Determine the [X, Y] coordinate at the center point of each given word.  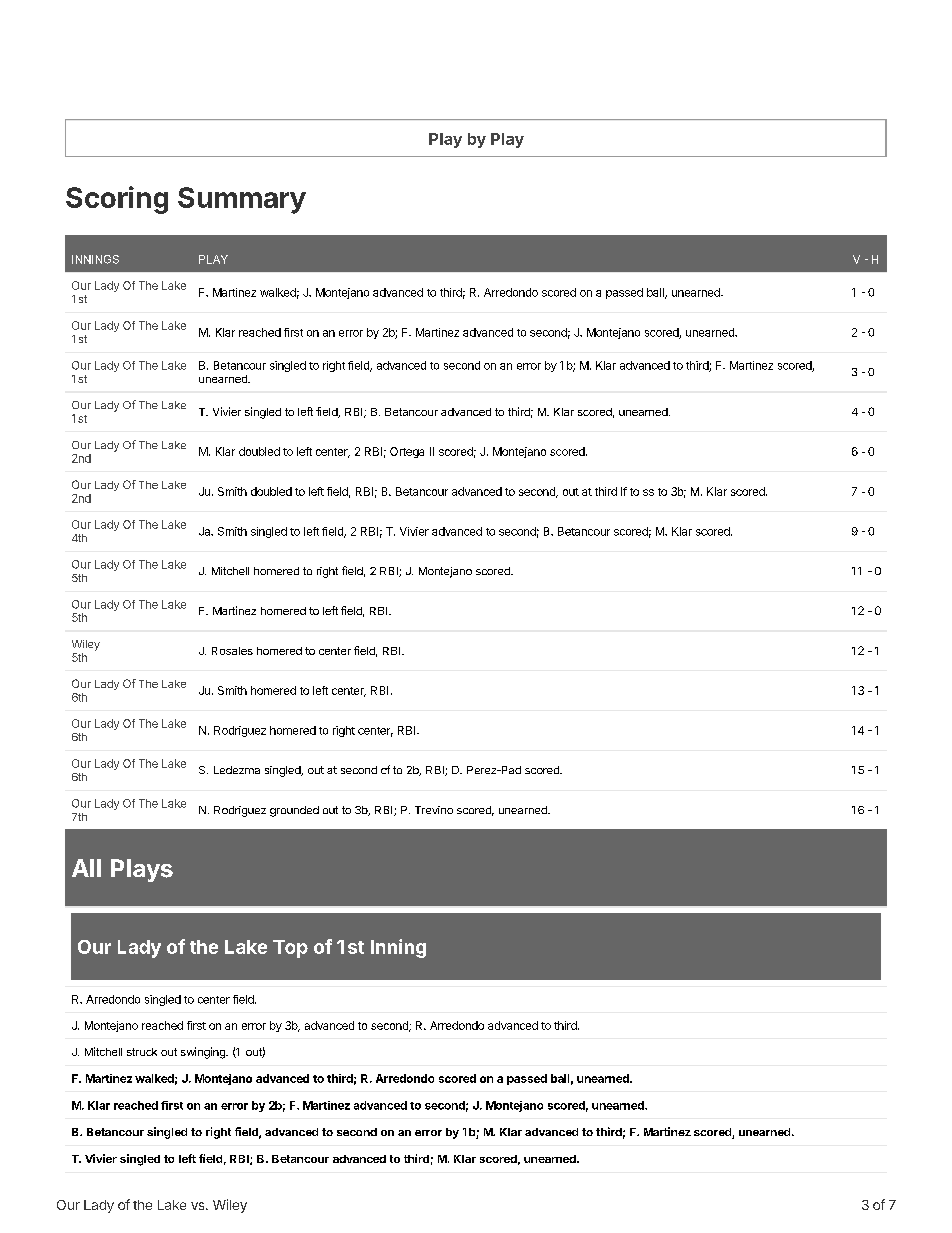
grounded [294, 811]
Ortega [407, 452]
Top [290, 949]
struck [142, 1052]
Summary [242, 200]
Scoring [117, 200]
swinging [204, 1053]
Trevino [434, 810]
